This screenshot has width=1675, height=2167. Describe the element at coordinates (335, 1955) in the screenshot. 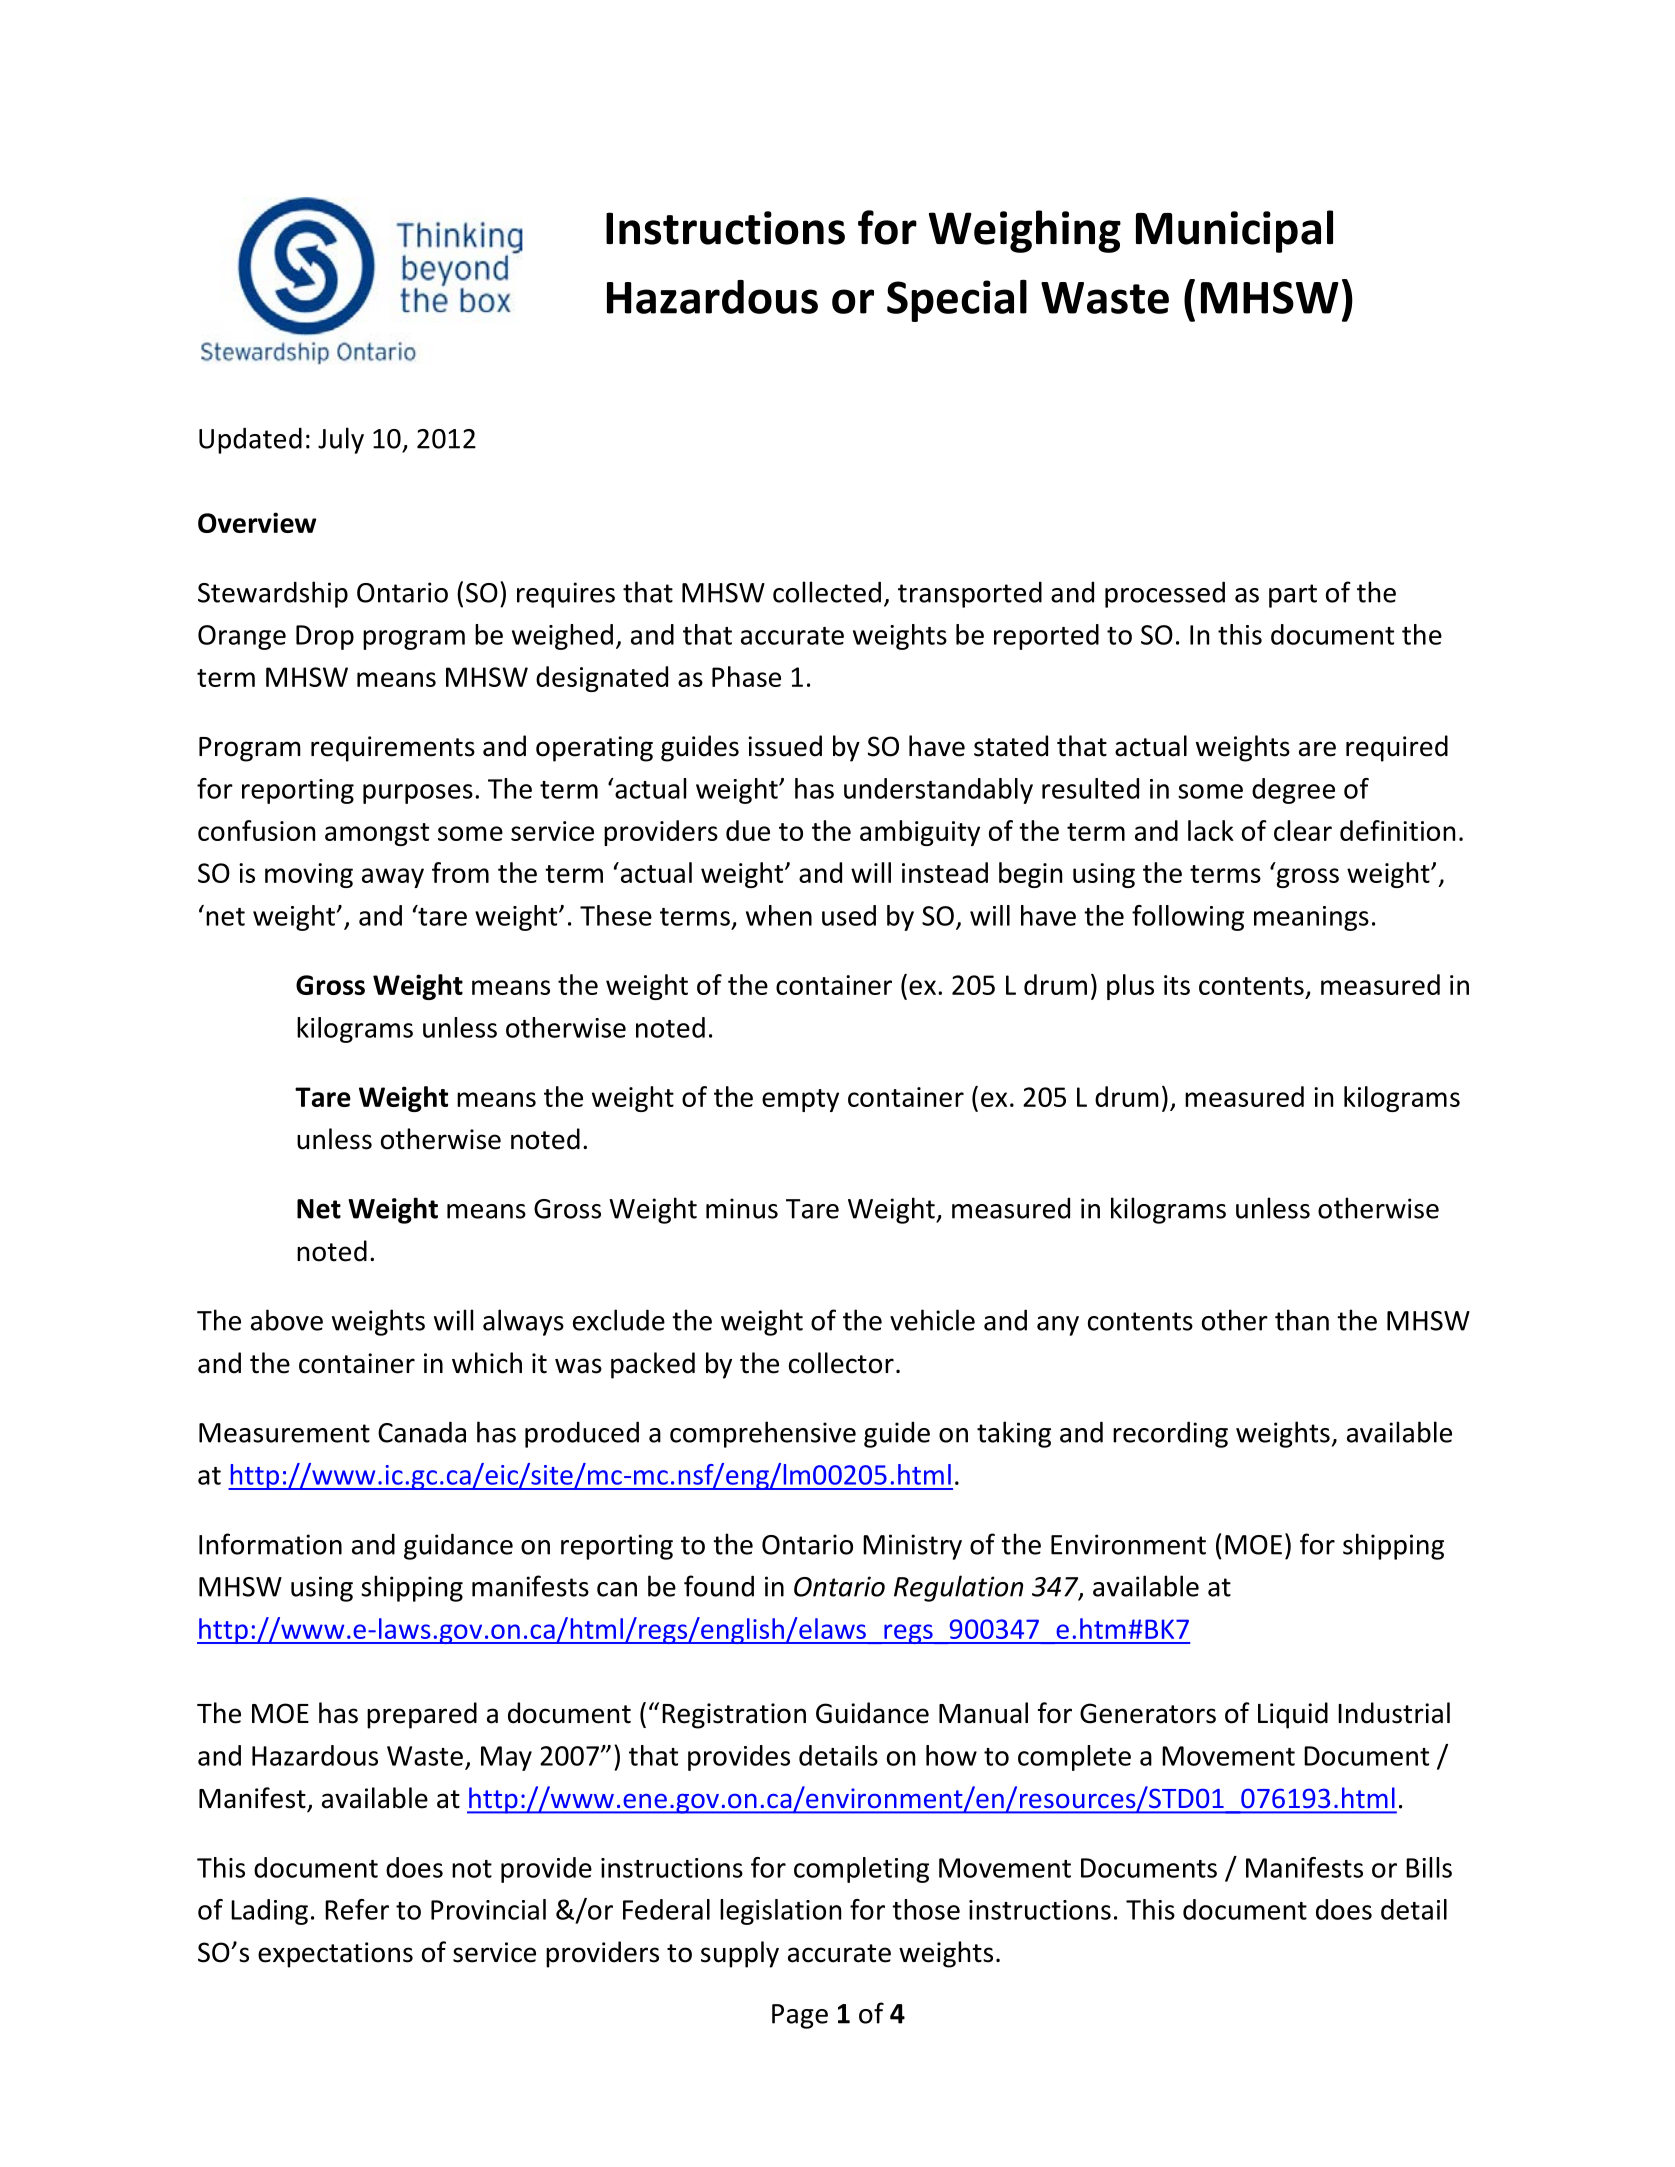

I see `expectations` at that location.
